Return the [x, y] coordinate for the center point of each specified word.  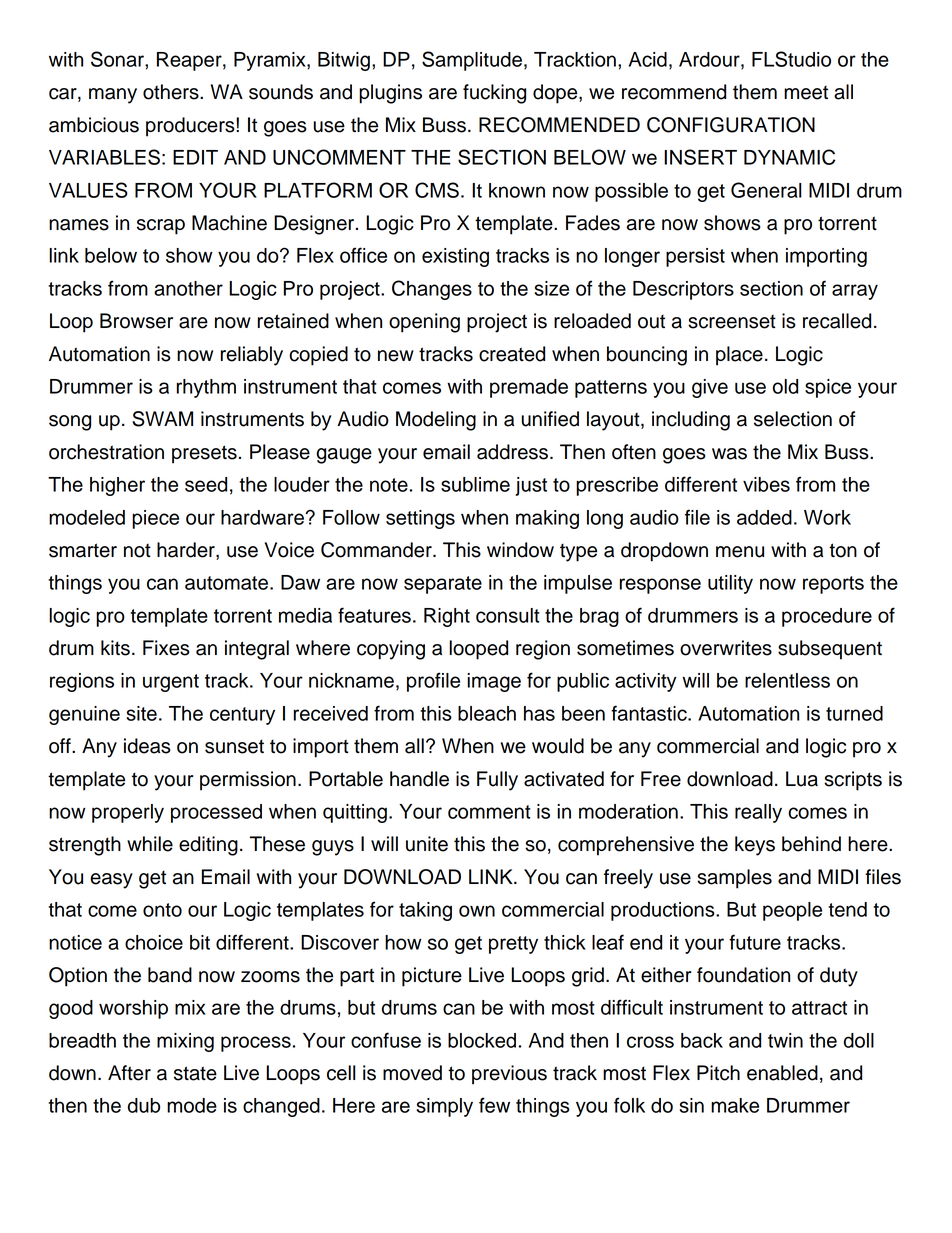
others [172, 92]
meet [806, 93]
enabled [782, 1073]
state [195, 1073]
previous [509, 1075]
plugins [390, 94]
